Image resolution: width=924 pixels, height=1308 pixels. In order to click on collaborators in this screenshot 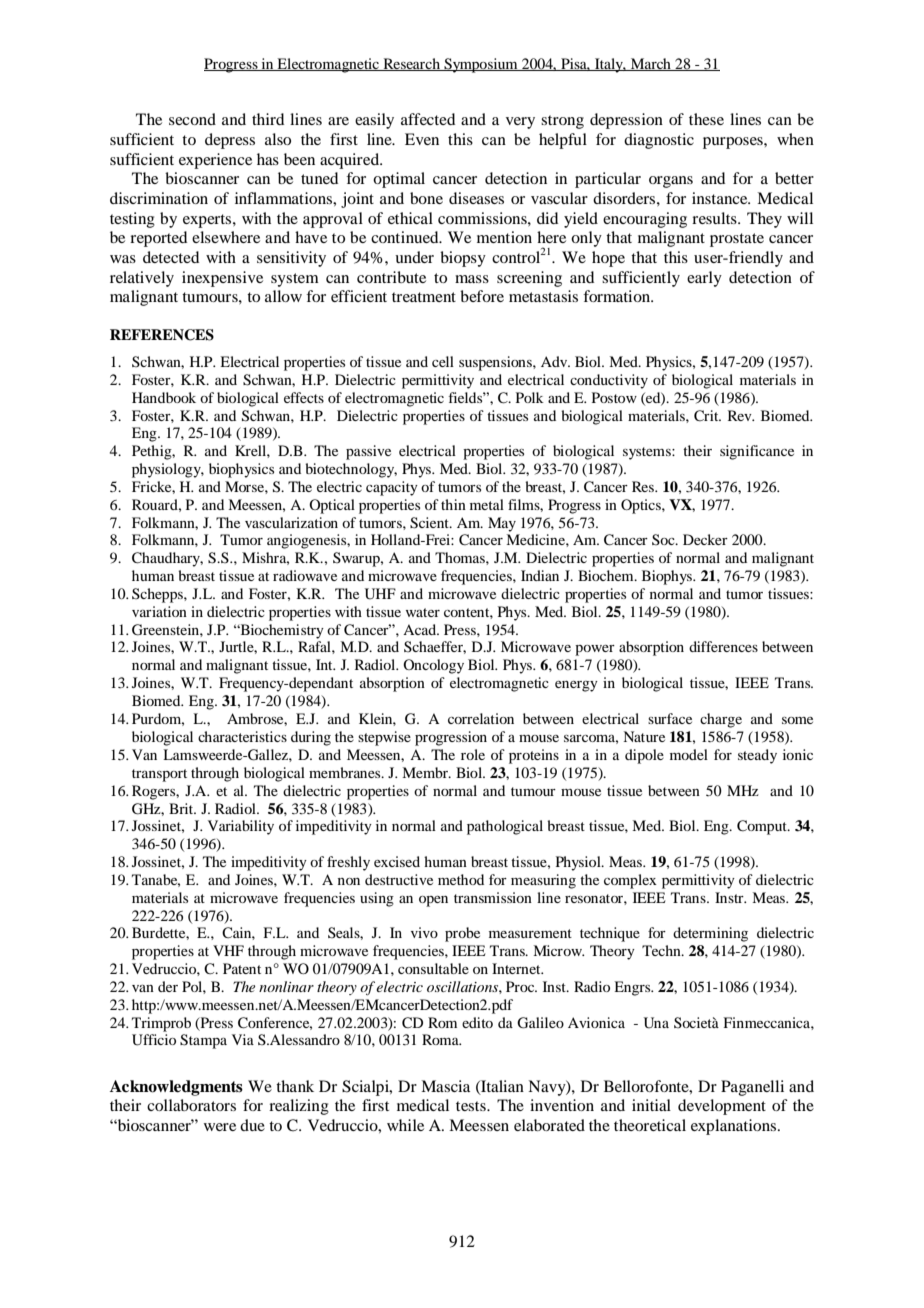, I will do `click(191, 1105)`.
